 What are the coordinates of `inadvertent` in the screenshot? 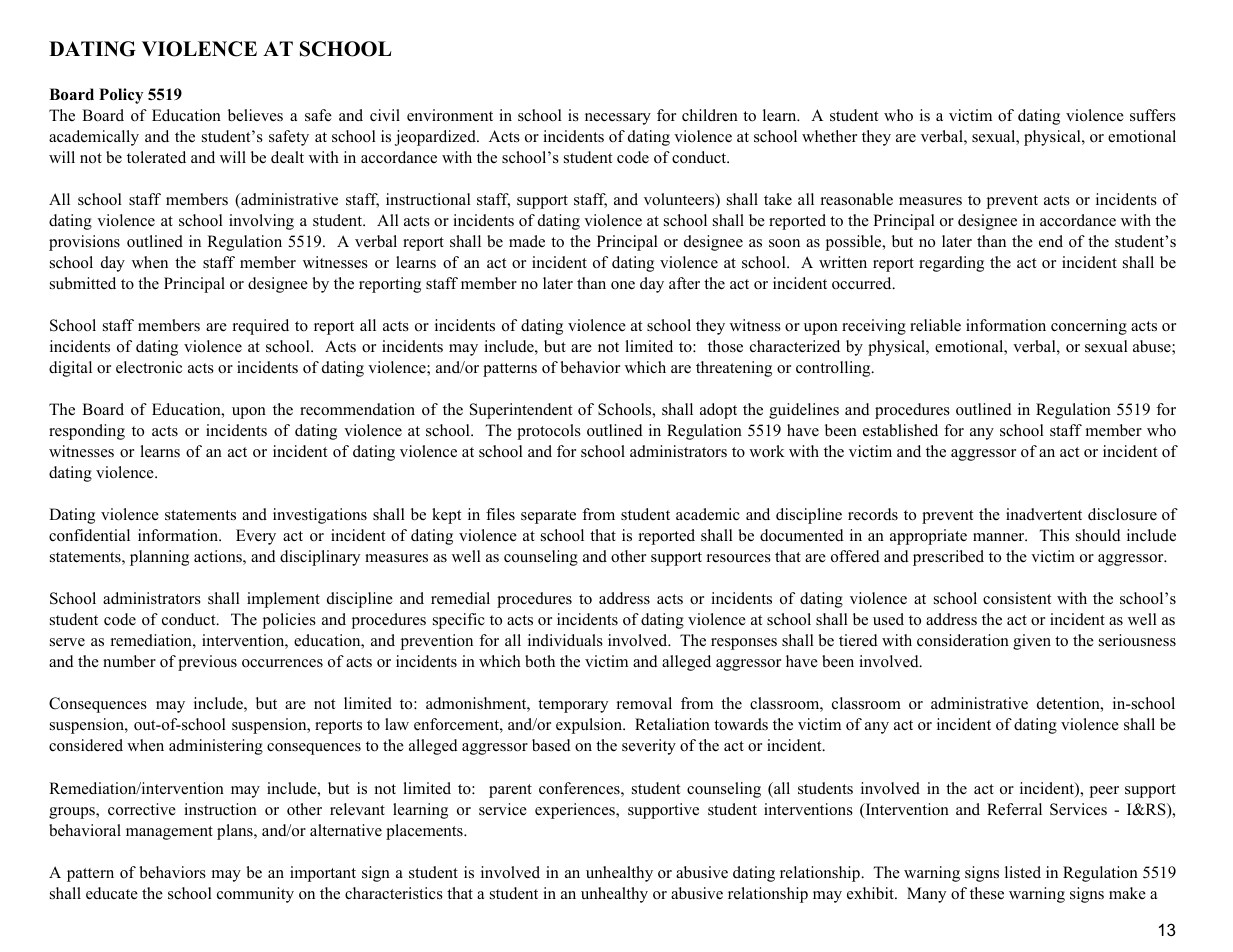 It's located at (1044, 514).
